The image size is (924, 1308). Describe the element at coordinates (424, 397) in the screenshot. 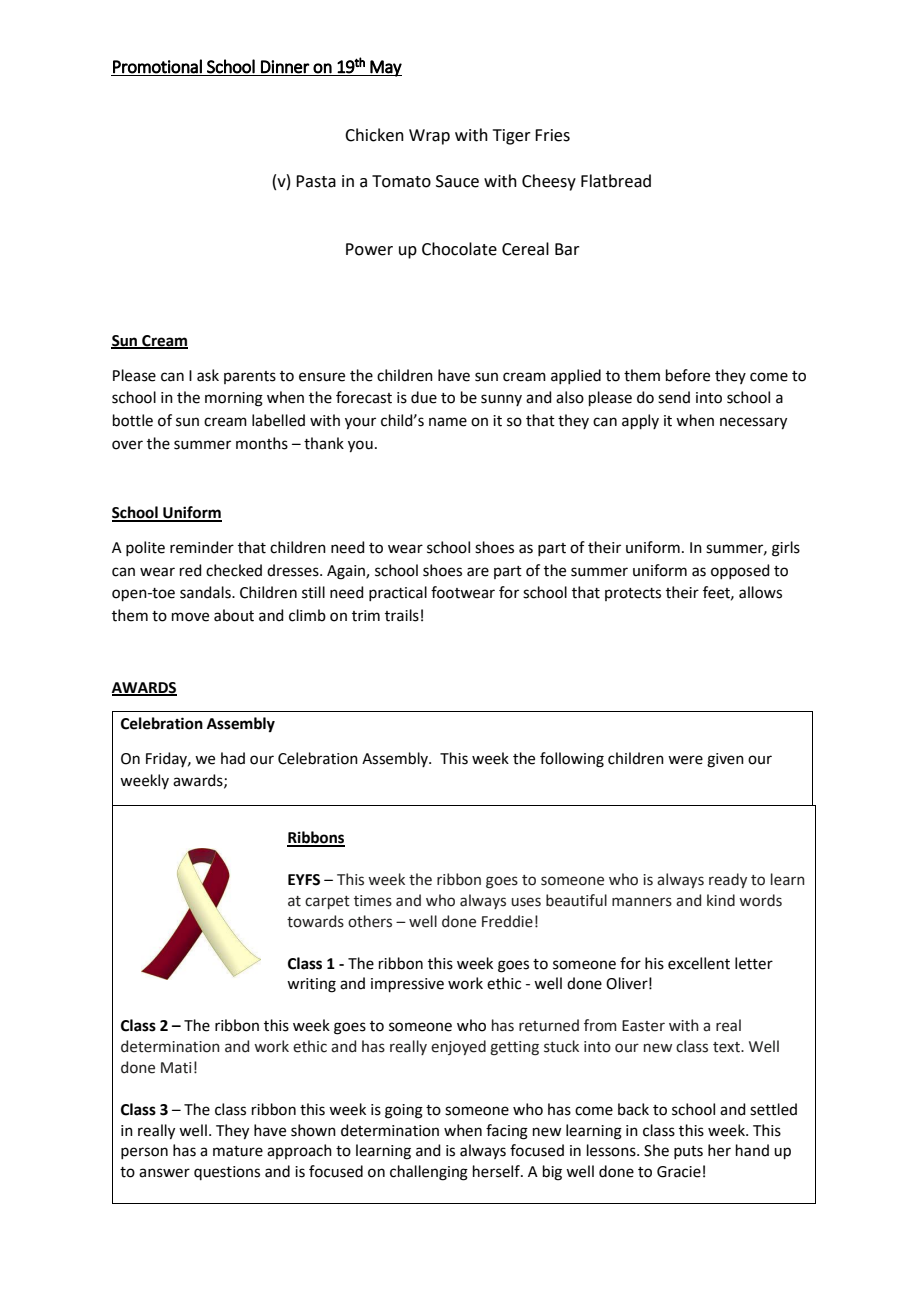

I see `due` at that location.
